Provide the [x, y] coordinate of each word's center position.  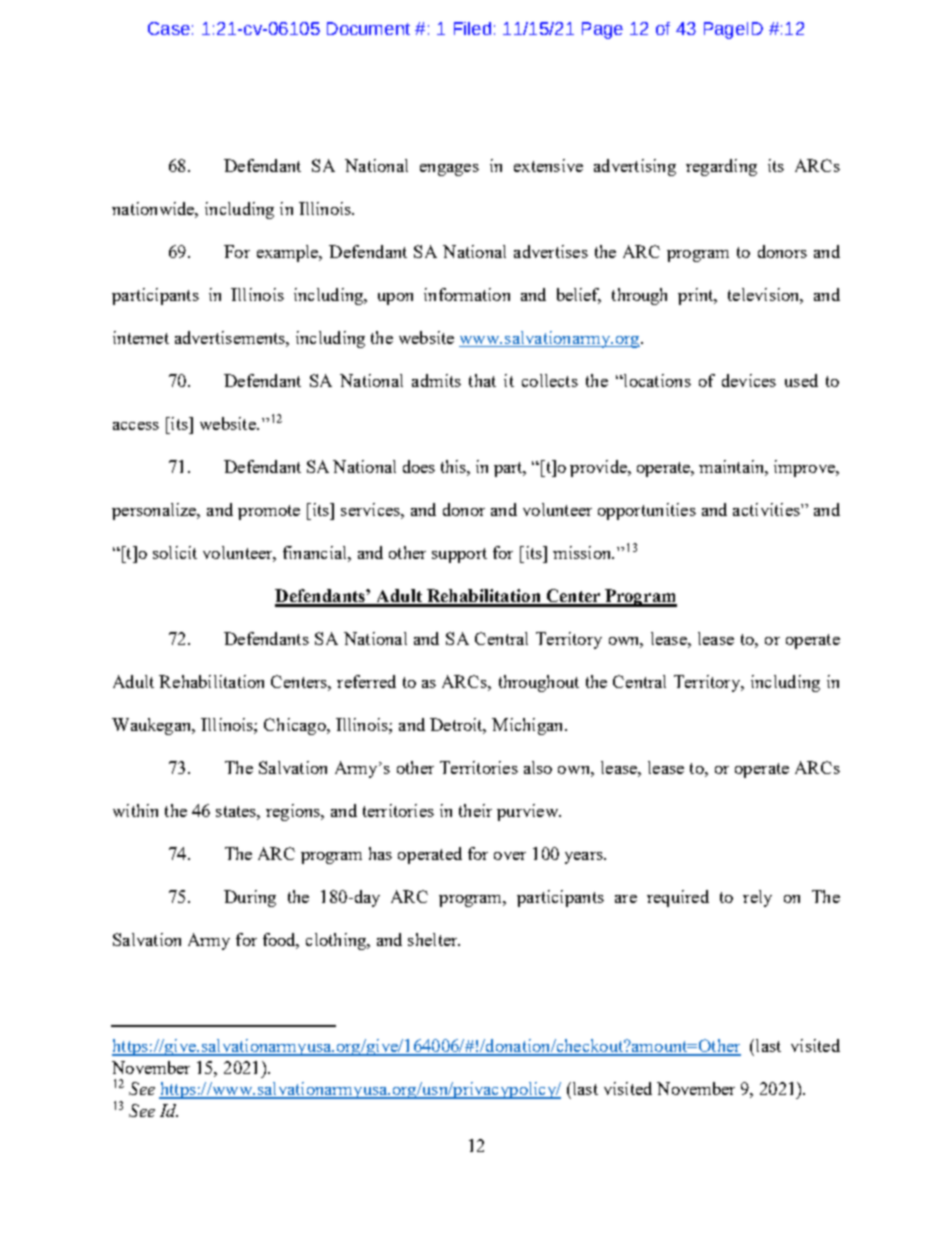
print [697, 296]
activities [767, 509]
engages [449, 170]
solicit [175, 552]
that [482, 380]
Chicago [296, 726]
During [250, 898]
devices [749, 380]
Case [169, 28]
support [459, 555]
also [538, 767]
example [289, 253]
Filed [472, 28]
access [136, 426]
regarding [721, 167]
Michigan [529, 726]
